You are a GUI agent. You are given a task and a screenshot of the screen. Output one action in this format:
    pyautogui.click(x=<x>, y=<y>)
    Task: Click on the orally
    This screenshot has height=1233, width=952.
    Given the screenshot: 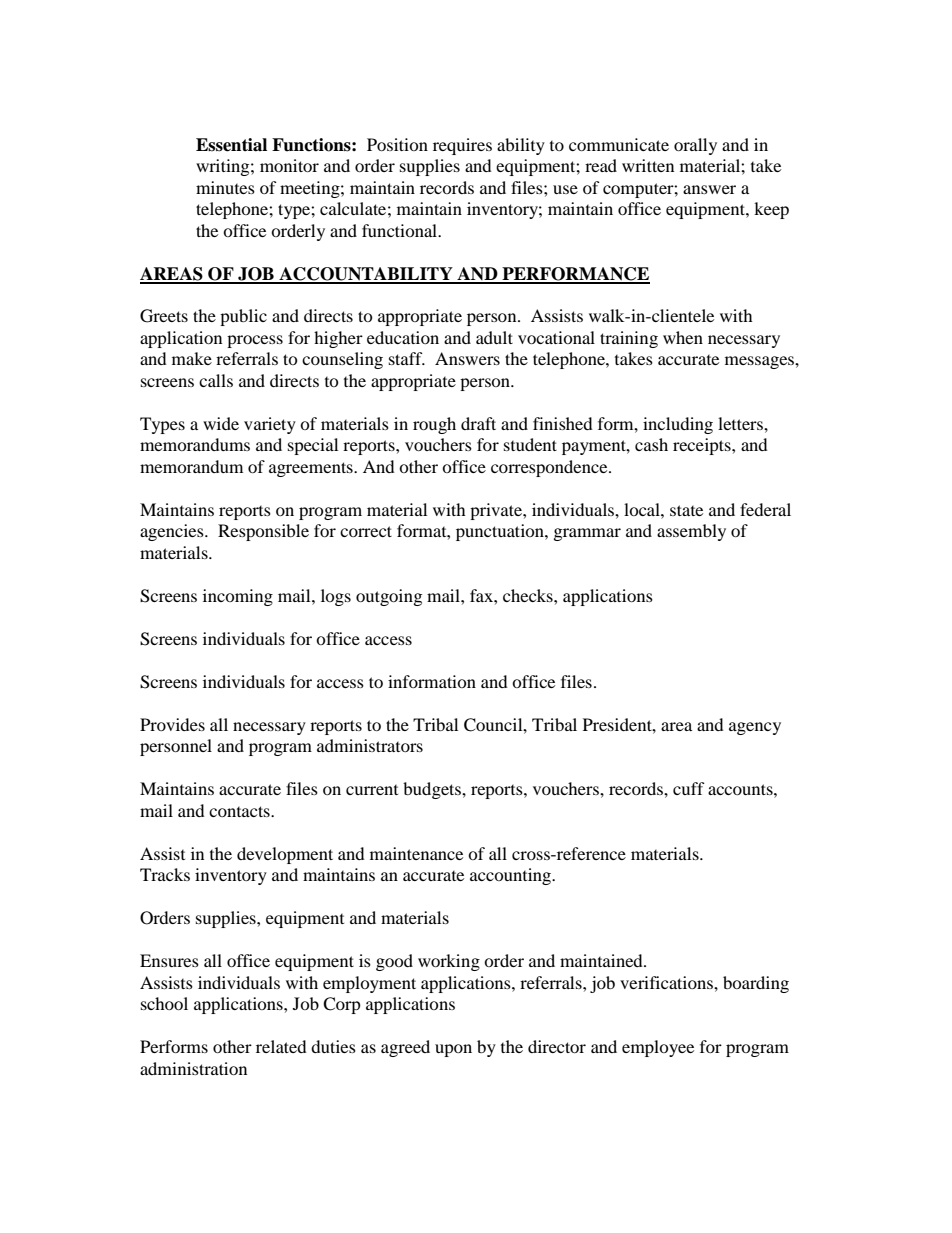 What is the action you would take?
    pyautogui.click(x=695, y=146)
